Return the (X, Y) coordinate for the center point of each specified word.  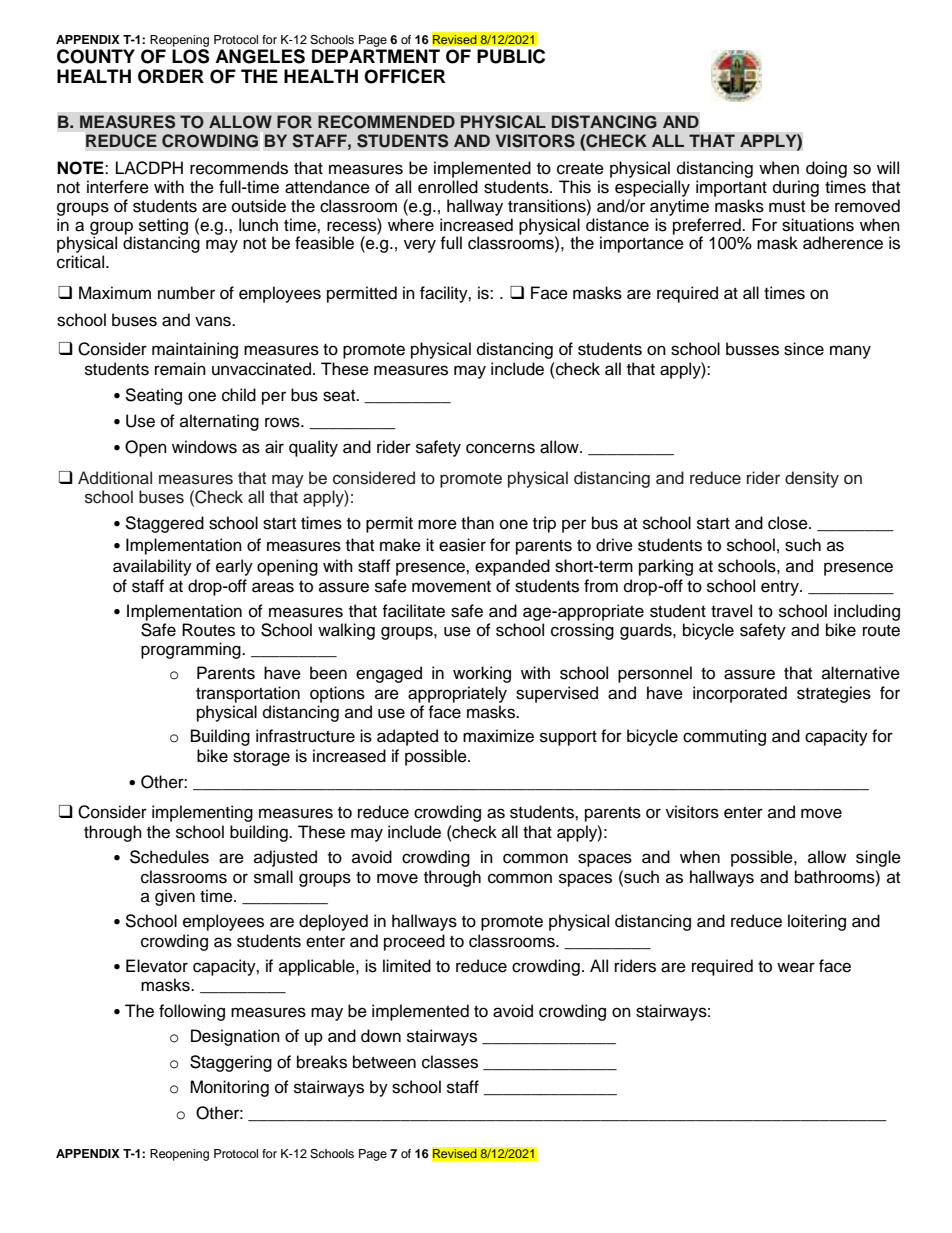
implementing (202, 813)
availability (152, 567)
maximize (498, 736)
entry (781, 588)
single (878, 858)
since (804, 349)
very (420, 246)
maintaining (195, 350)
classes (450, 1062)
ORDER (171, 76)
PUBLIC (511, 56)
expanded (512, 567)
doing (826, 169)
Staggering (231, 1063)
